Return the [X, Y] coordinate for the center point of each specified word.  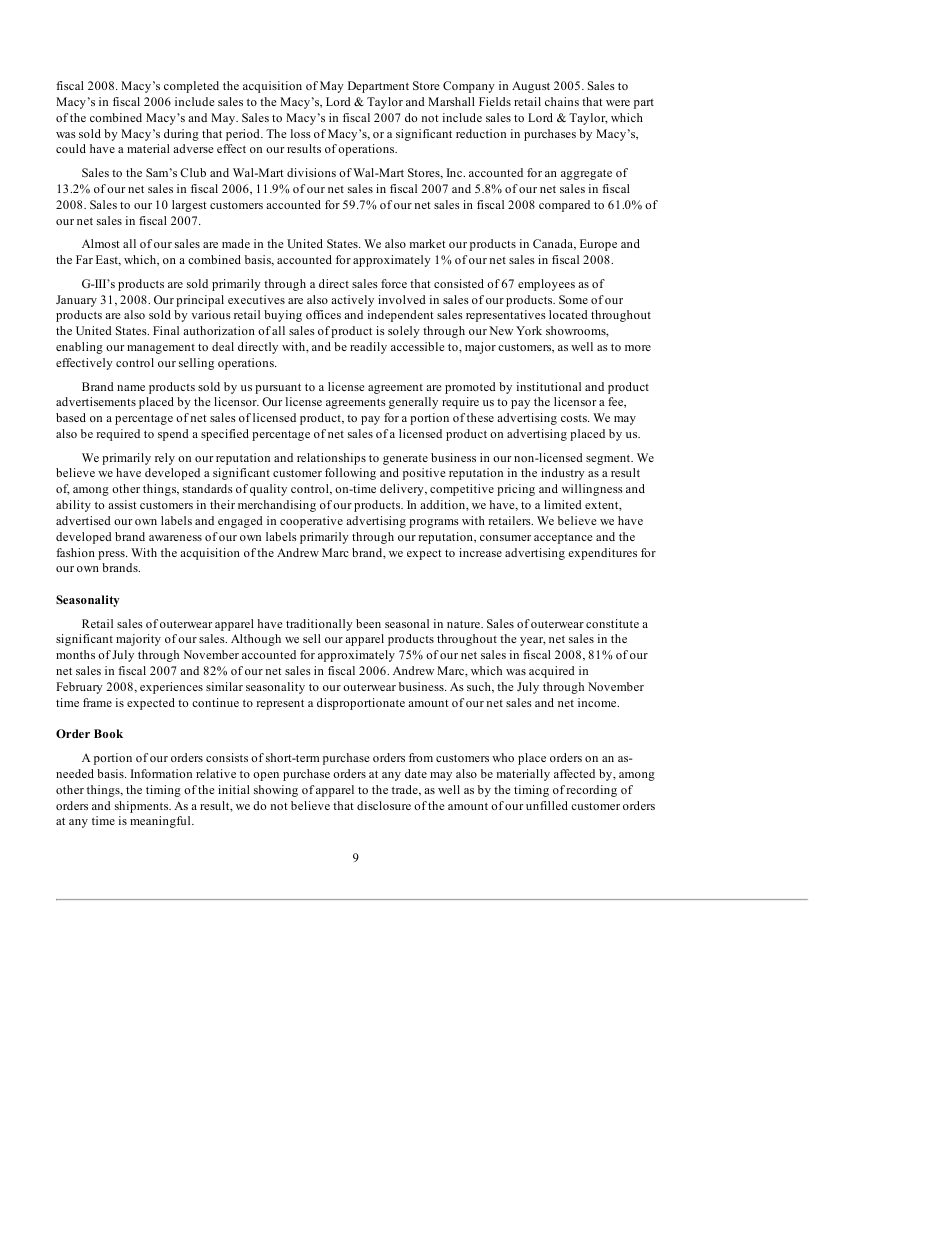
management [161, 349]
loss [301, 133]
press [112, 555]
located [568, 314]
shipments [143, 807]
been [368, 623]
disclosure [384, 805]
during [181, 135]
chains [562, 101]
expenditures [602, 554]
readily [368, 348]
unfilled [547, 805]
